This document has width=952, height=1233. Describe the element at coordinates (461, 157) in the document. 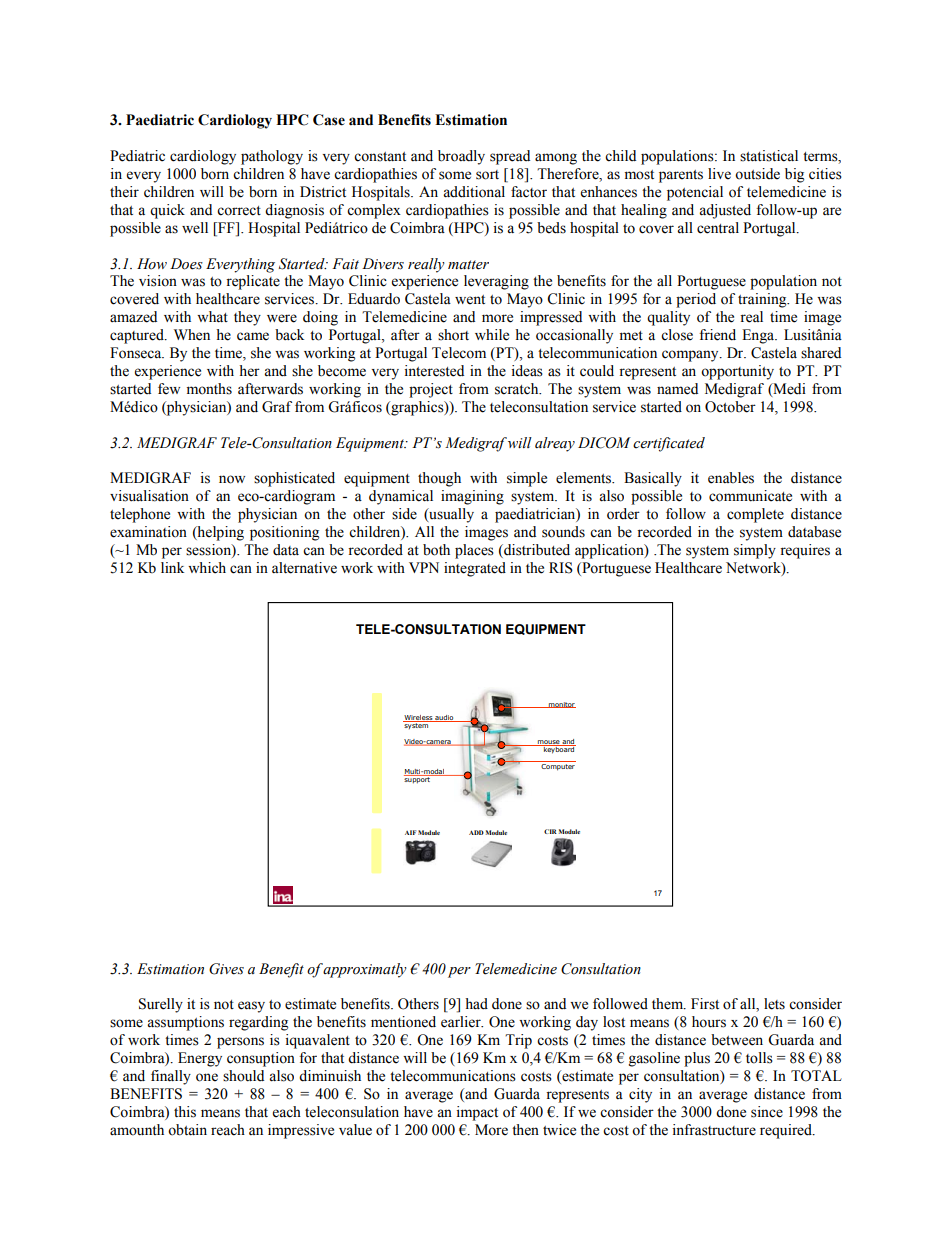

I see `broadly` at that location.
